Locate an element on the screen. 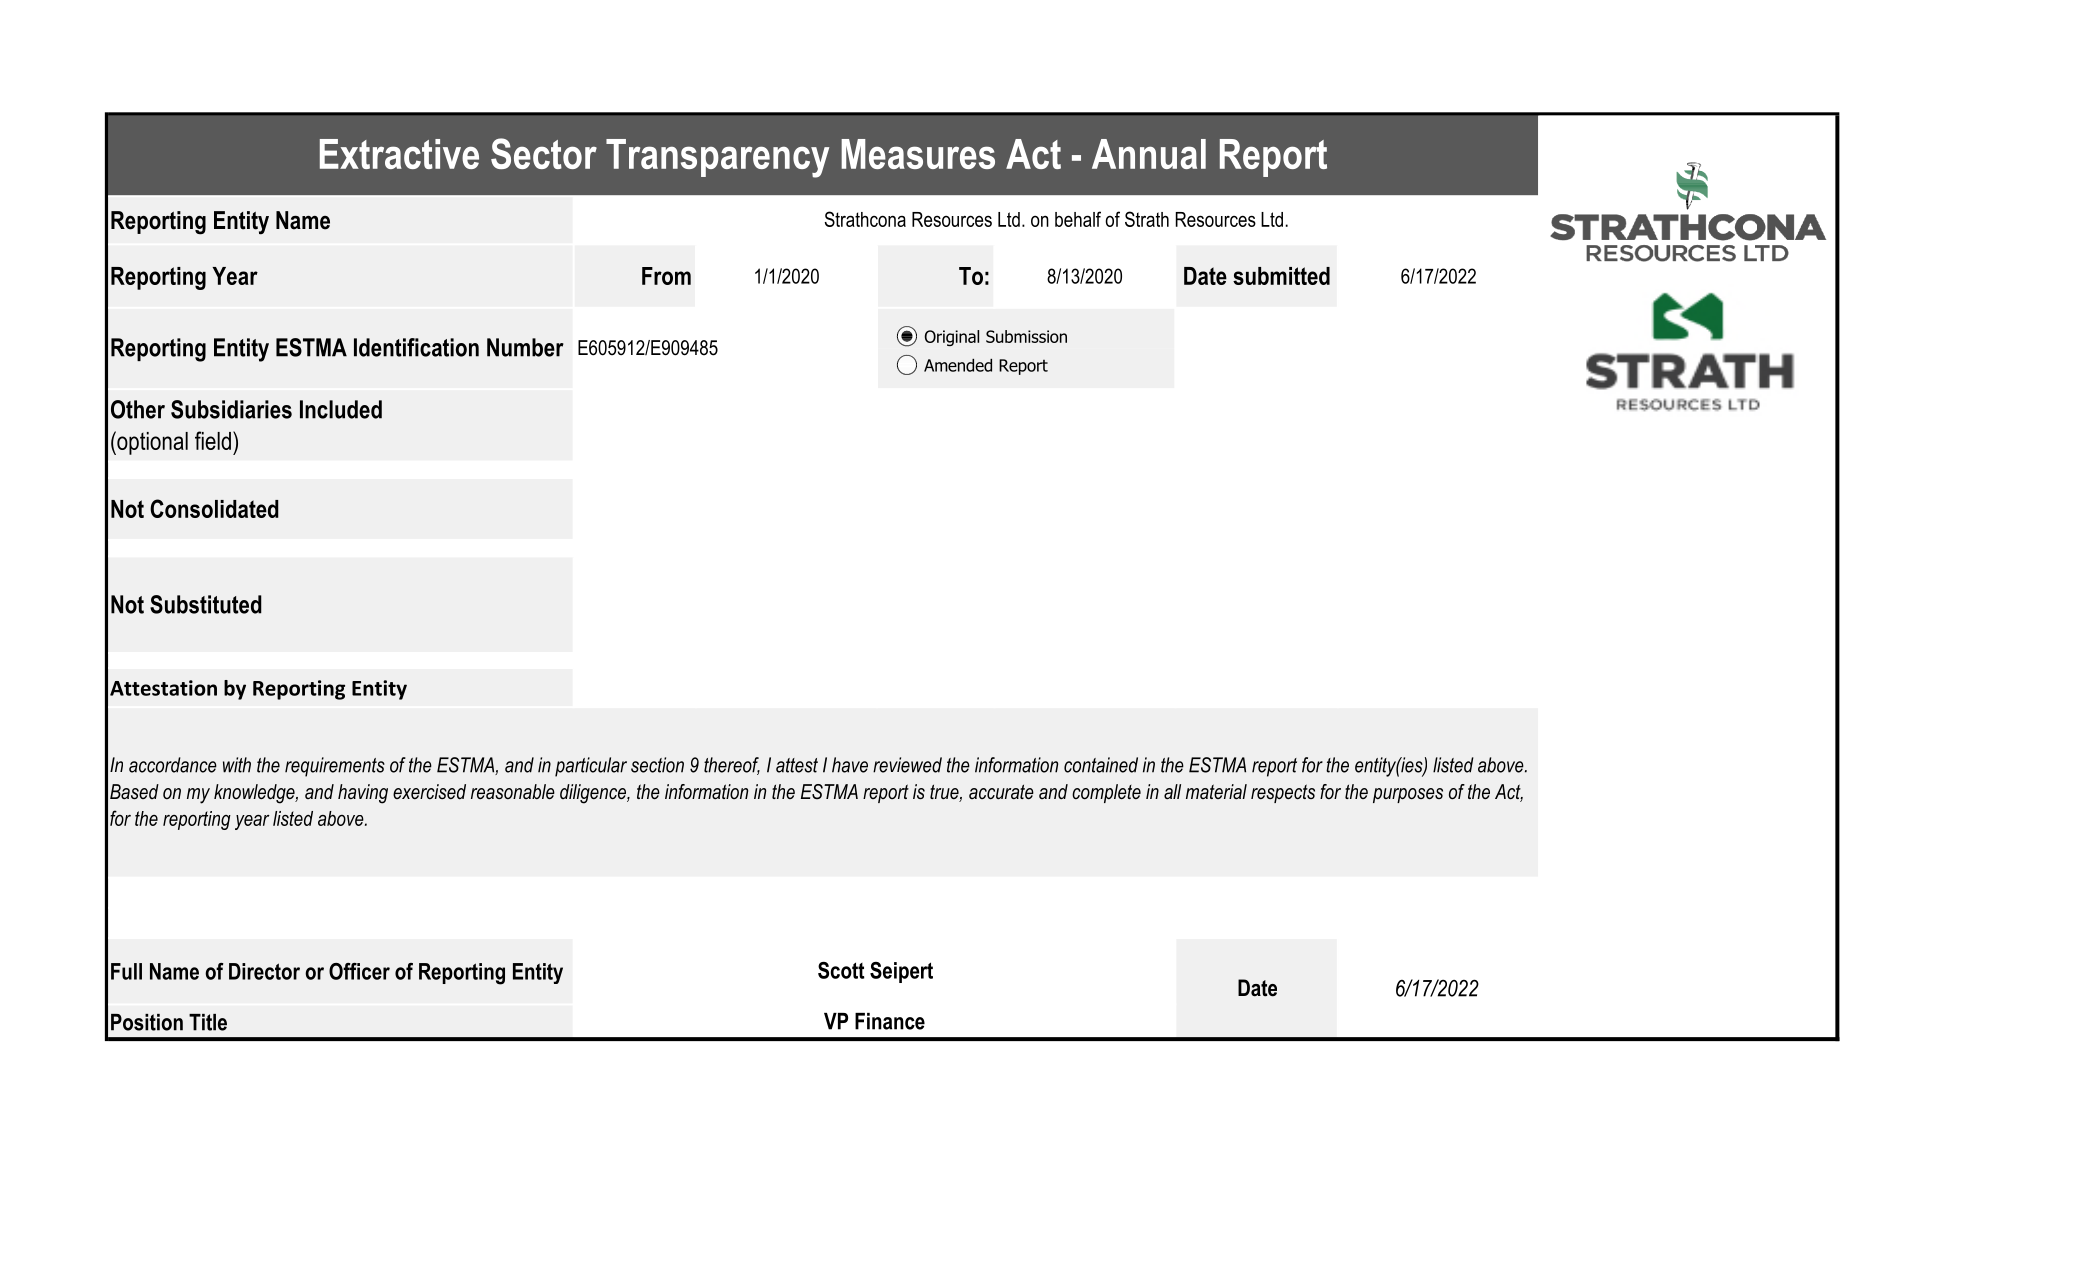 This screenshot has height=1273, width=2097. Annual is located at coordinates (1149, 154).
